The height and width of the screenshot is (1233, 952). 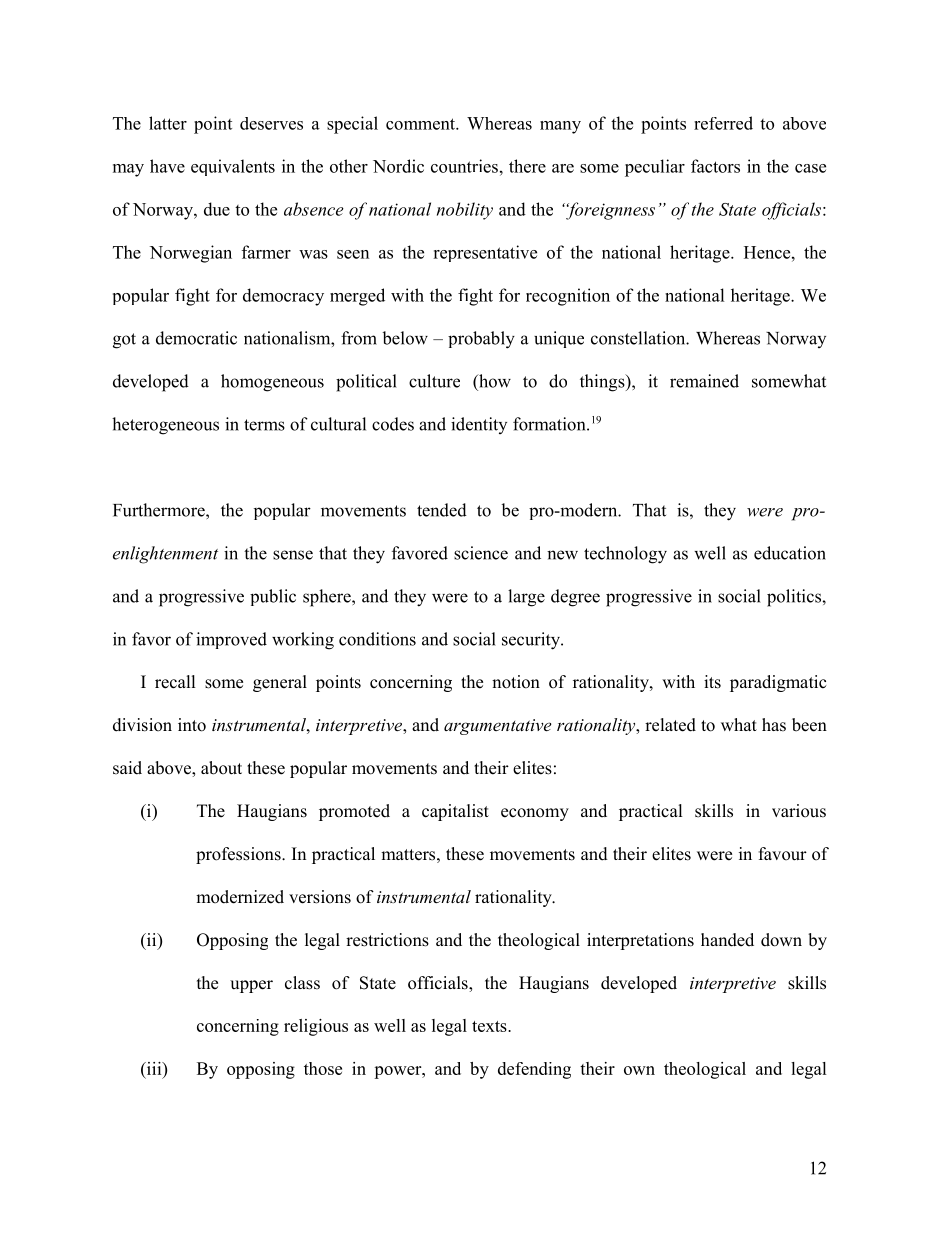 I want to click on equivalents, so click(x=233, y=167).
